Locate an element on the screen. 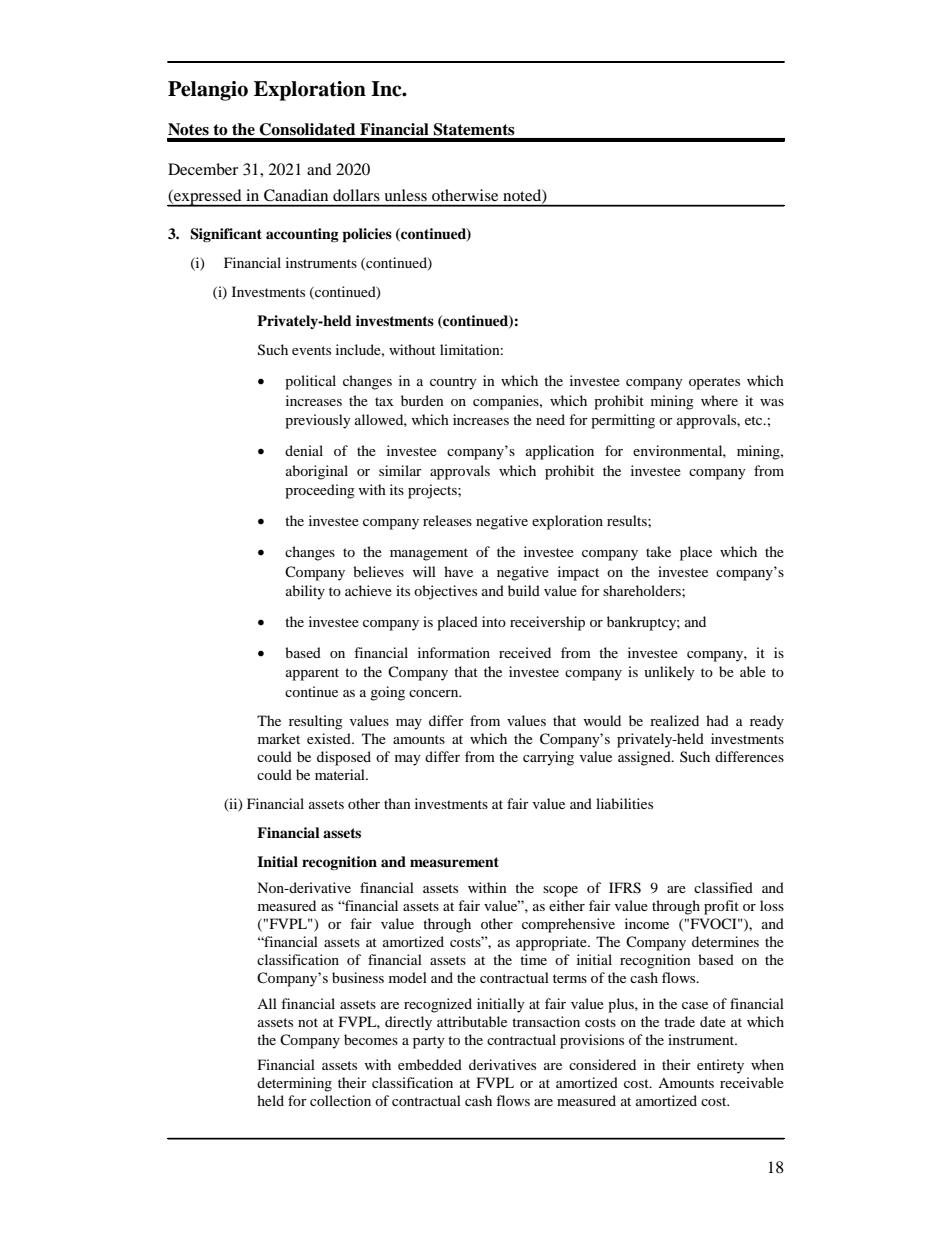  operates is located at coordinates (714, 383).
